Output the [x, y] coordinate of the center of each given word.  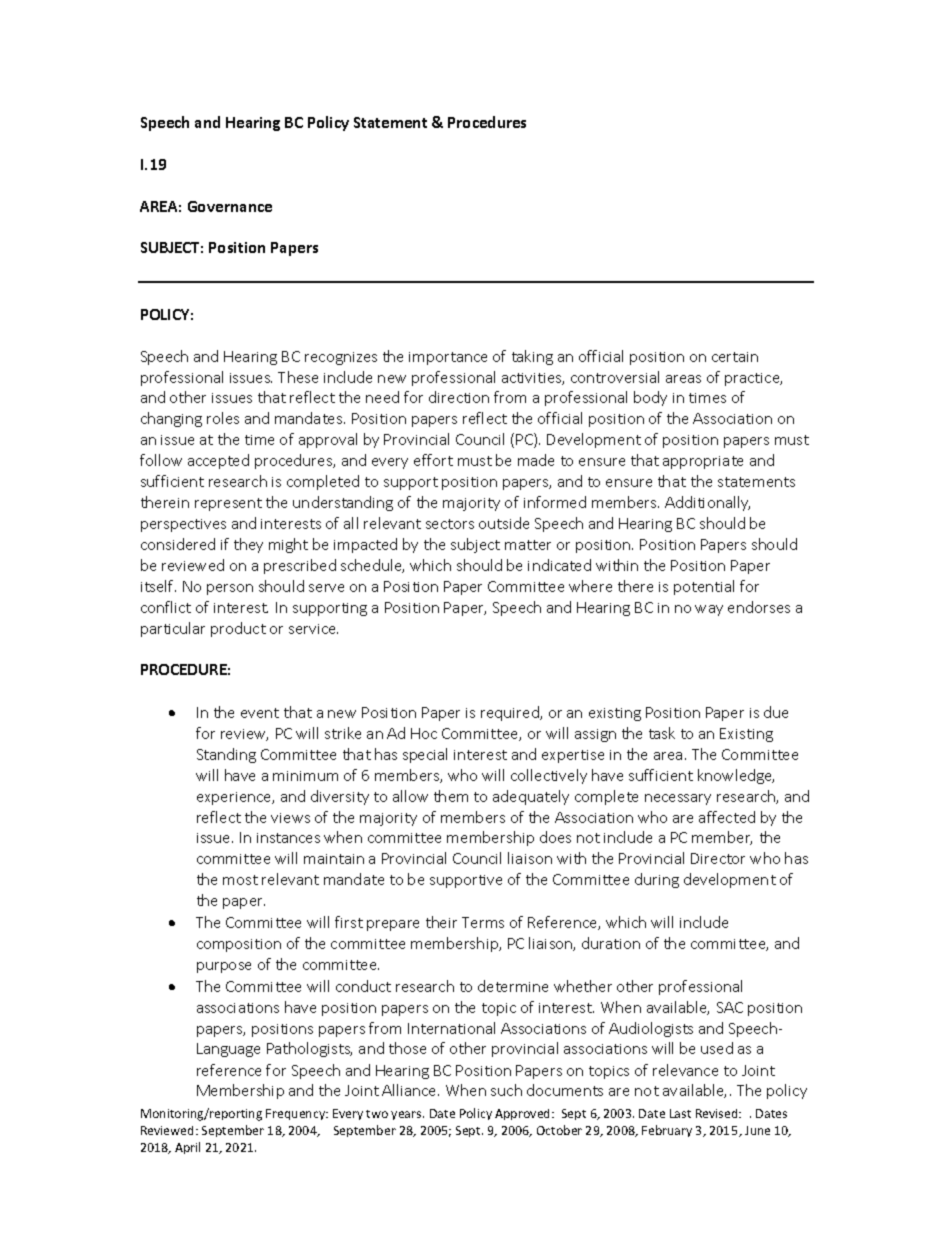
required [511, 713]
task [662, 733]
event [260, 713]
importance [448, 358]
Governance [230, 206]
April [187, 1148]
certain [735, 357]
